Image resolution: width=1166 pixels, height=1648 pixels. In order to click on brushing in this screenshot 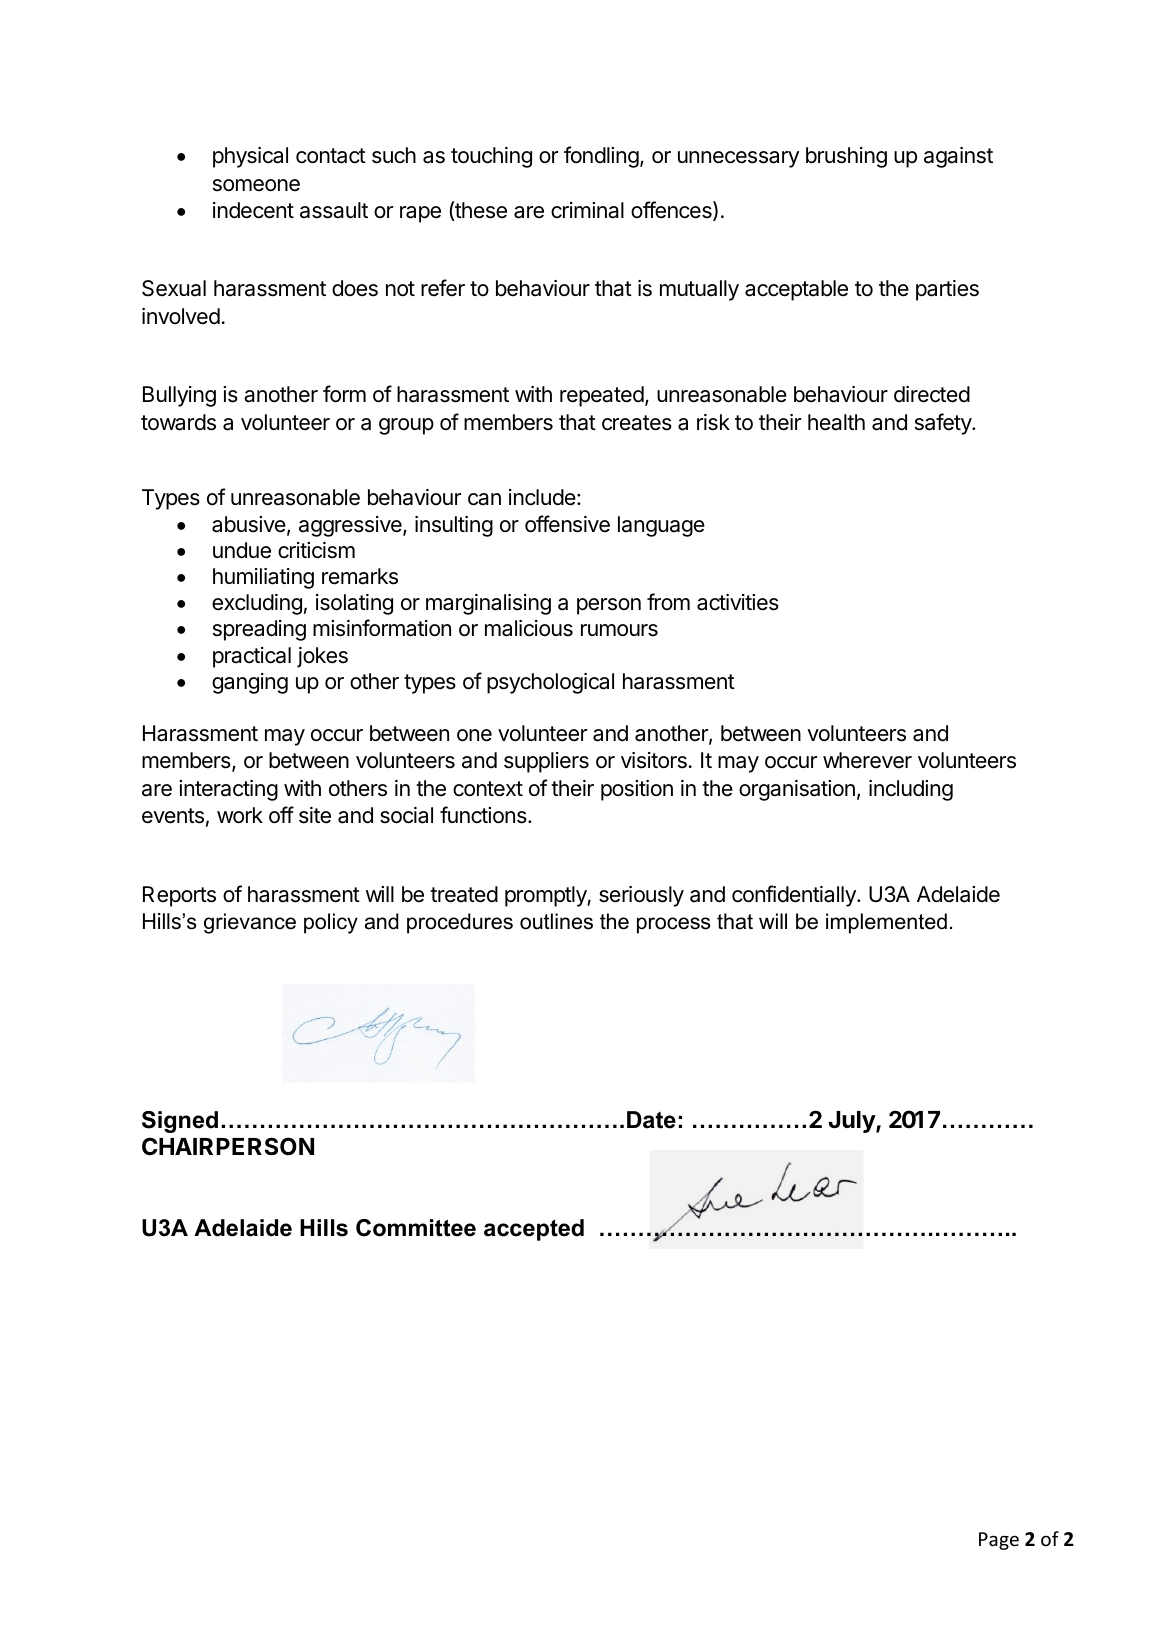, I will do `click(846, 157)`.
